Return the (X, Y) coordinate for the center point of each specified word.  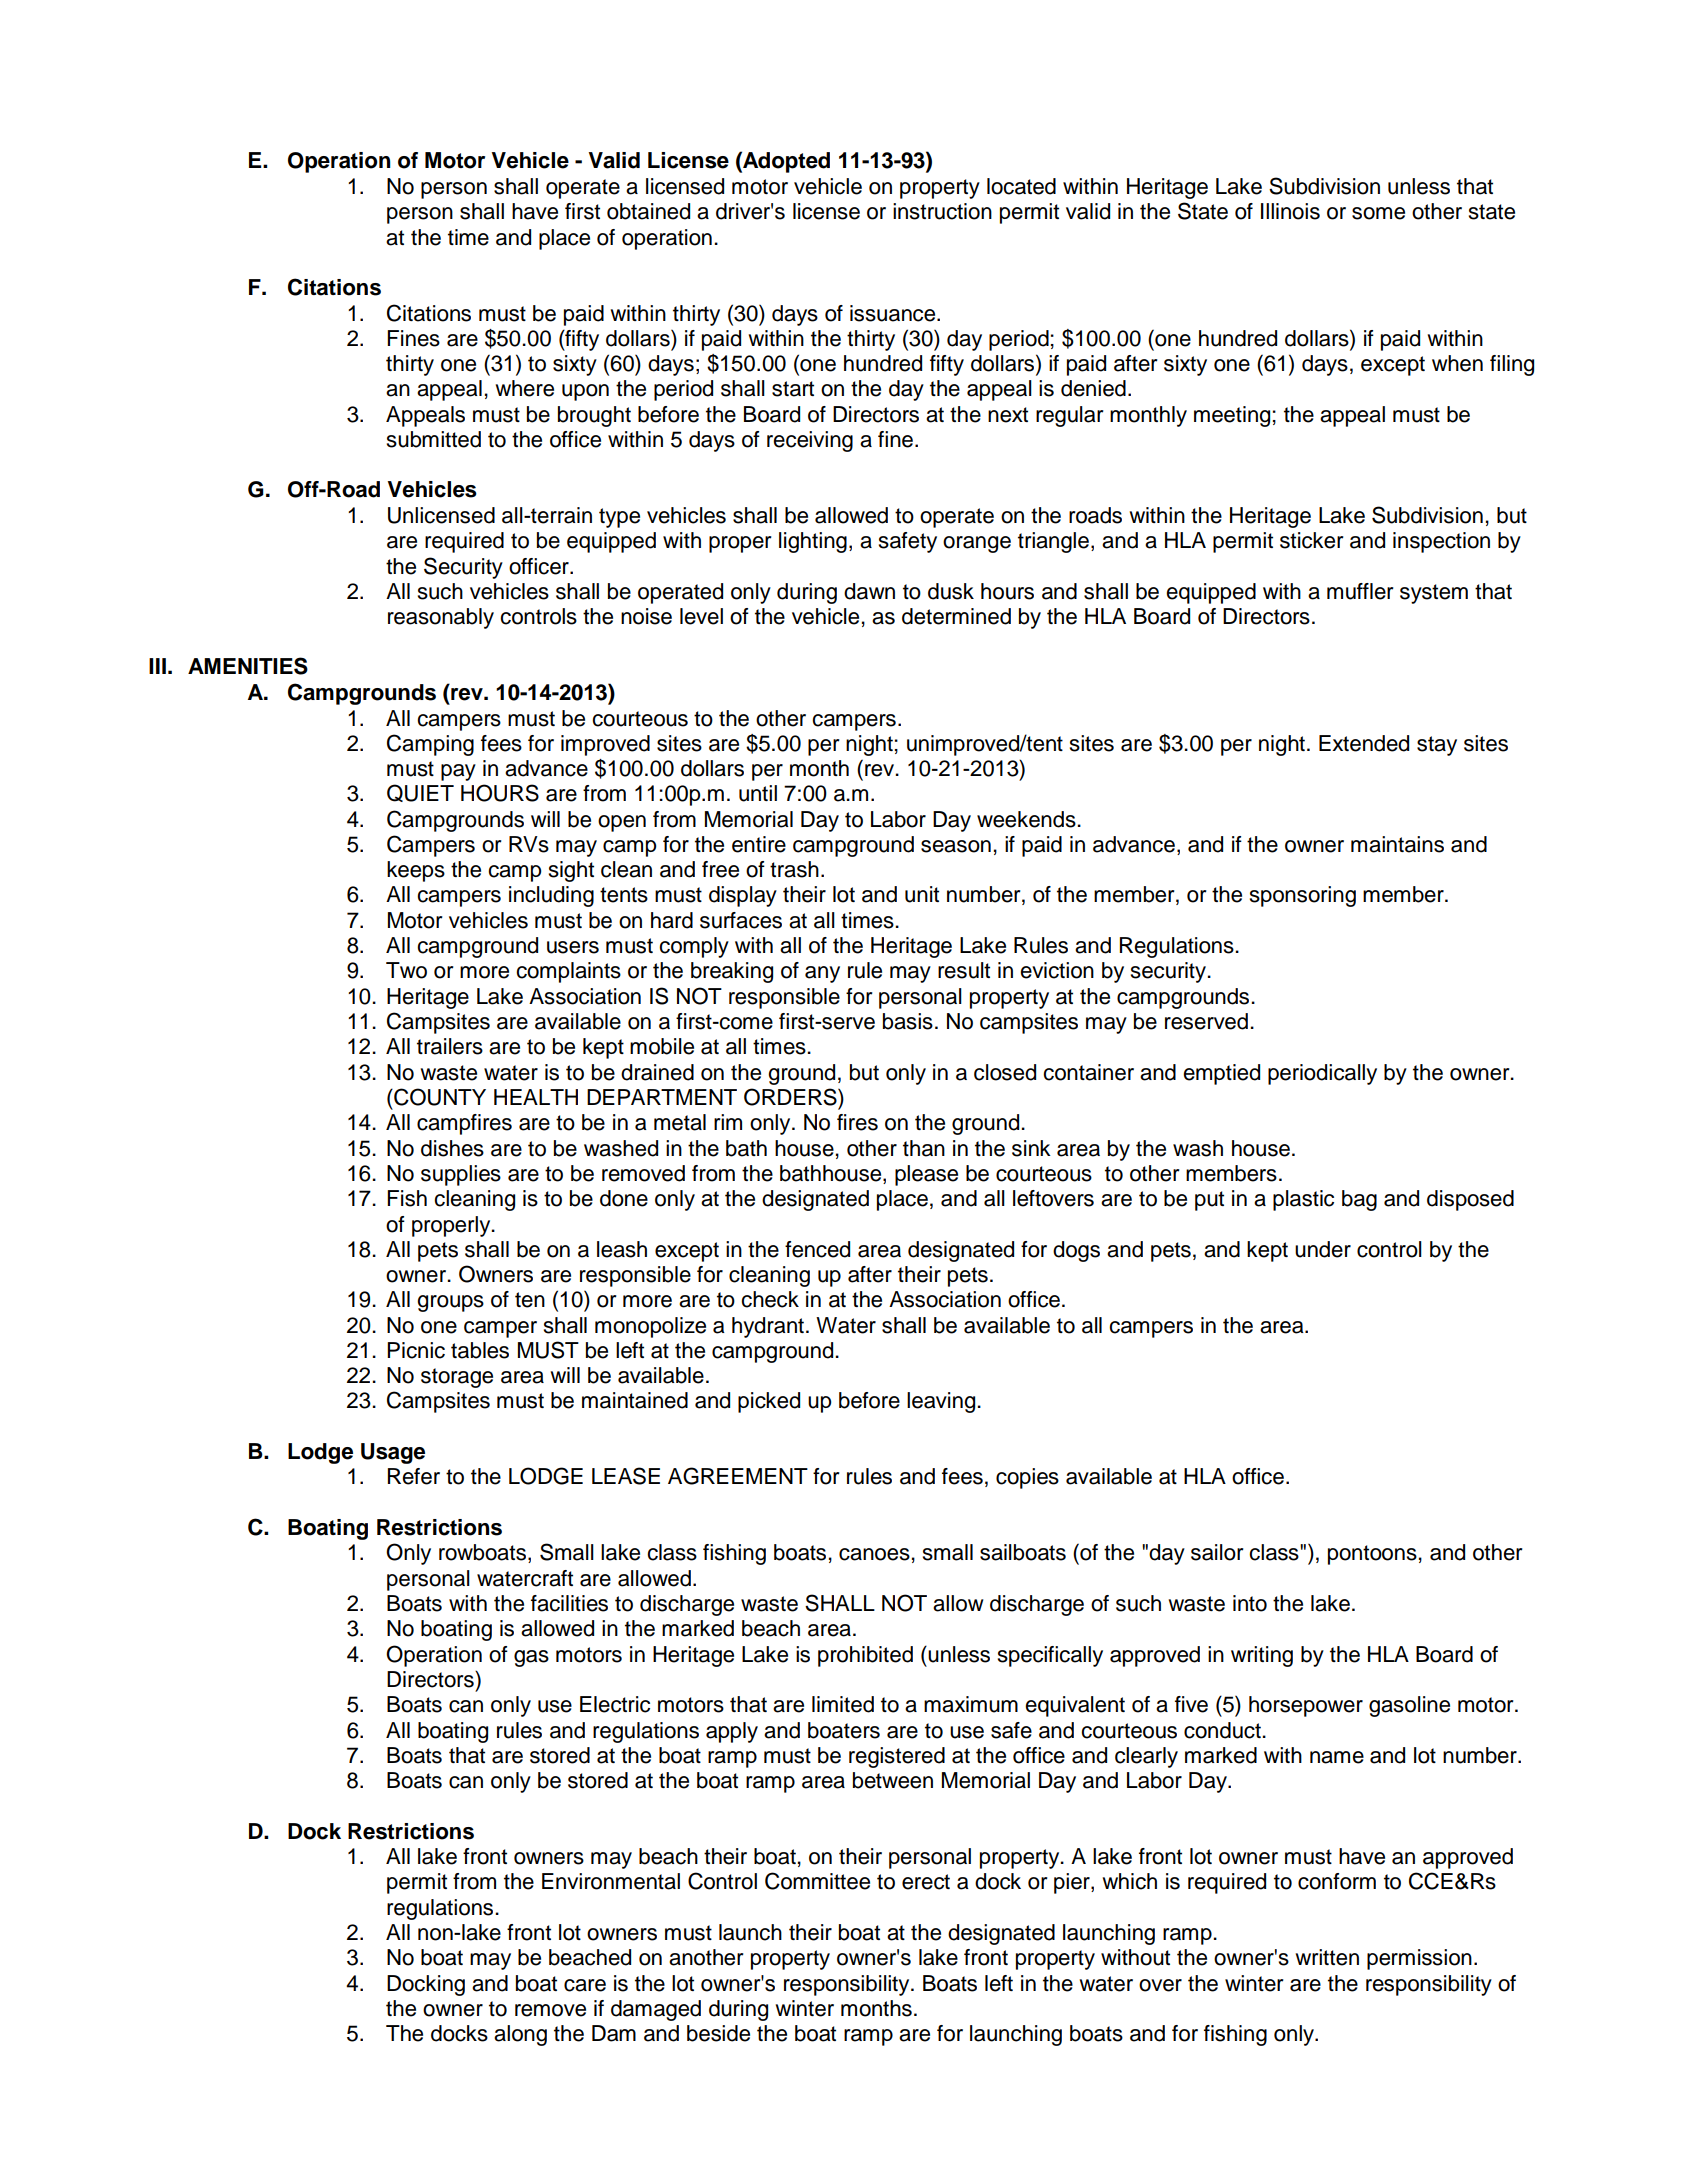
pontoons (1372, 1555)
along (520, 2035)
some (1378, 213)
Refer (414, 1476)
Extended (1364, 743)
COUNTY (439, 1097)
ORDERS (791, 1097)
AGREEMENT (738, 1476)
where (524, 388)
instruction (942, 211)
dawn (869, 591)
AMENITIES (248, 666)
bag (1359, 1200)
